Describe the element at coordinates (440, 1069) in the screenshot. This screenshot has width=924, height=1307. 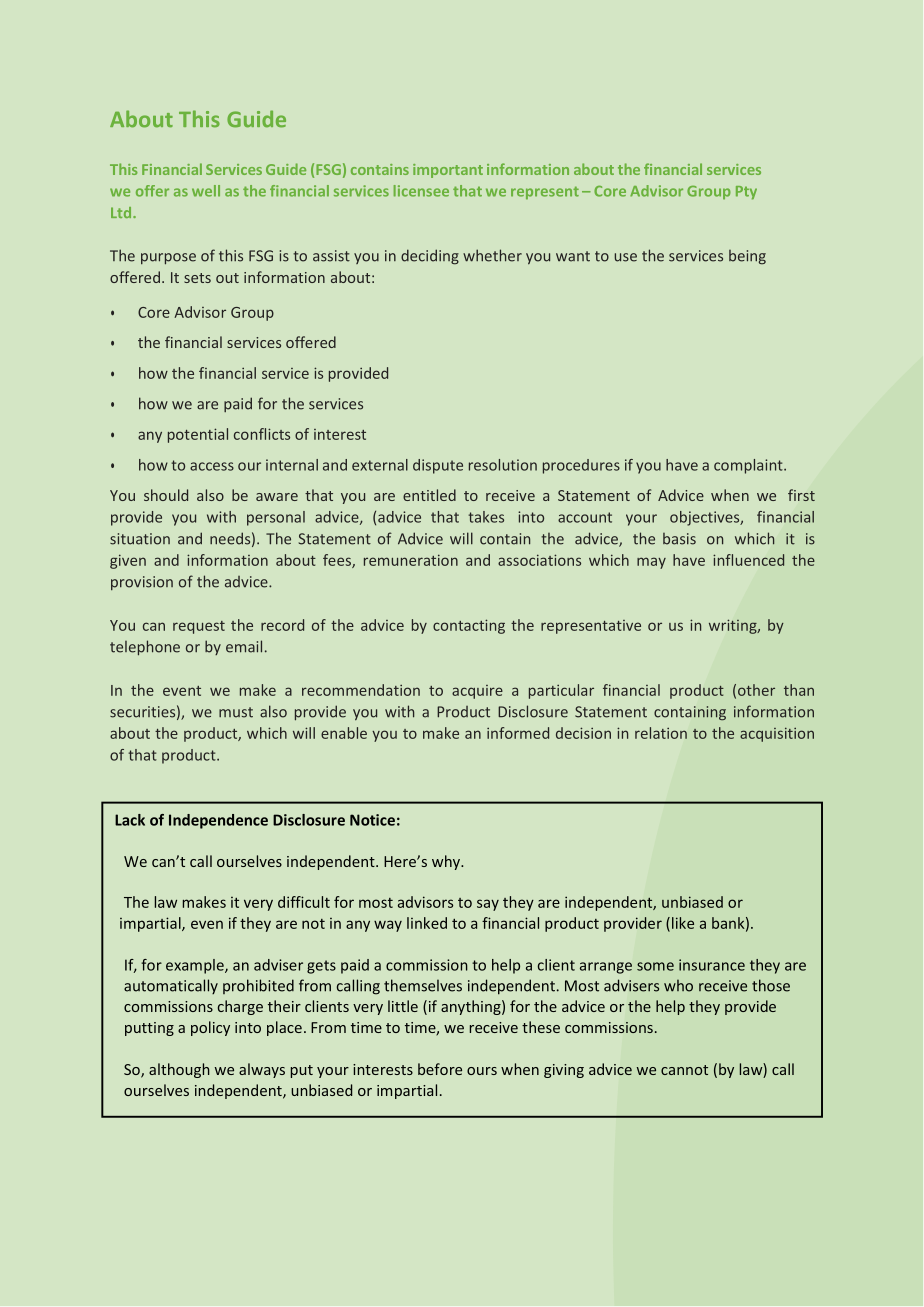
I see `before` at that location.
